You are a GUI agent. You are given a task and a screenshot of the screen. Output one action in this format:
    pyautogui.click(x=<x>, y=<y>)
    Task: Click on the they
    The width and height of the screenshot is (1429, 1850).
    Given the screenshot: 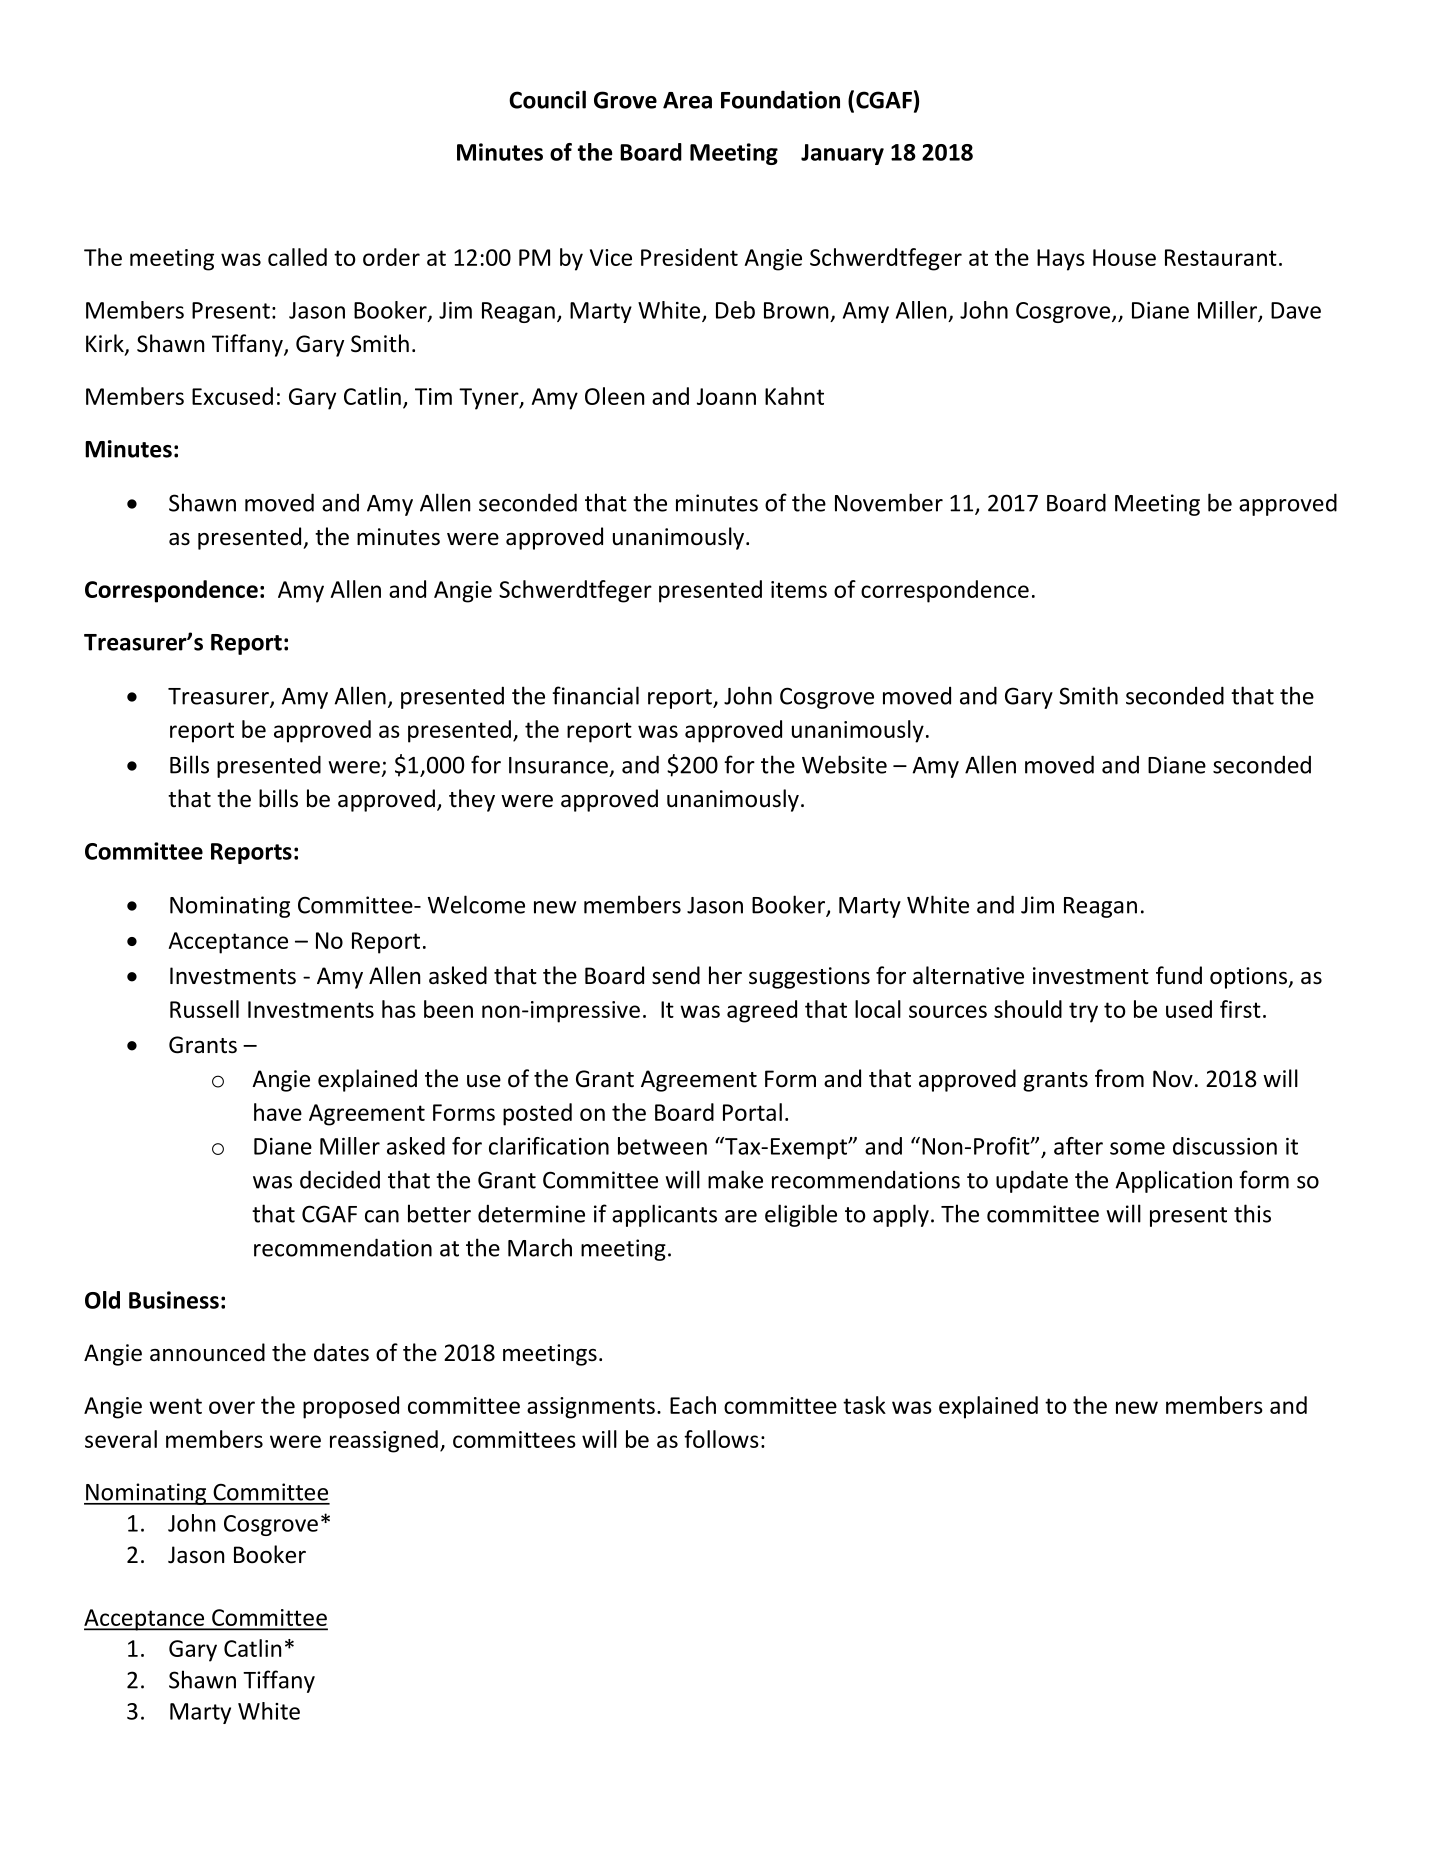 What is the action you would take?
    pyautogui.click(x=472, y=800)
